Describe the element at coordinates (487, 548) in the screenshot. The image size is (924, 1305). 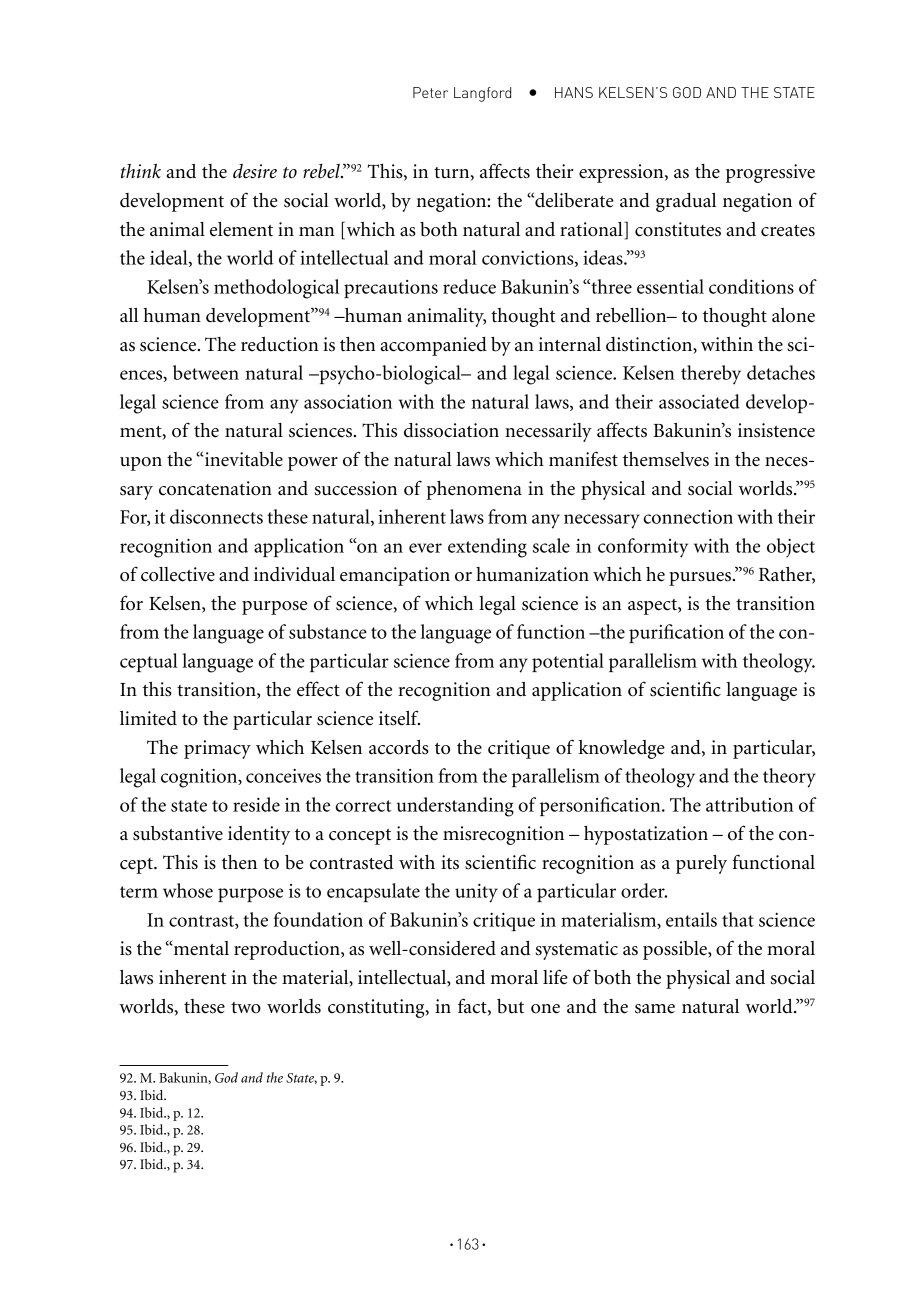
I see `extending` at that location.
